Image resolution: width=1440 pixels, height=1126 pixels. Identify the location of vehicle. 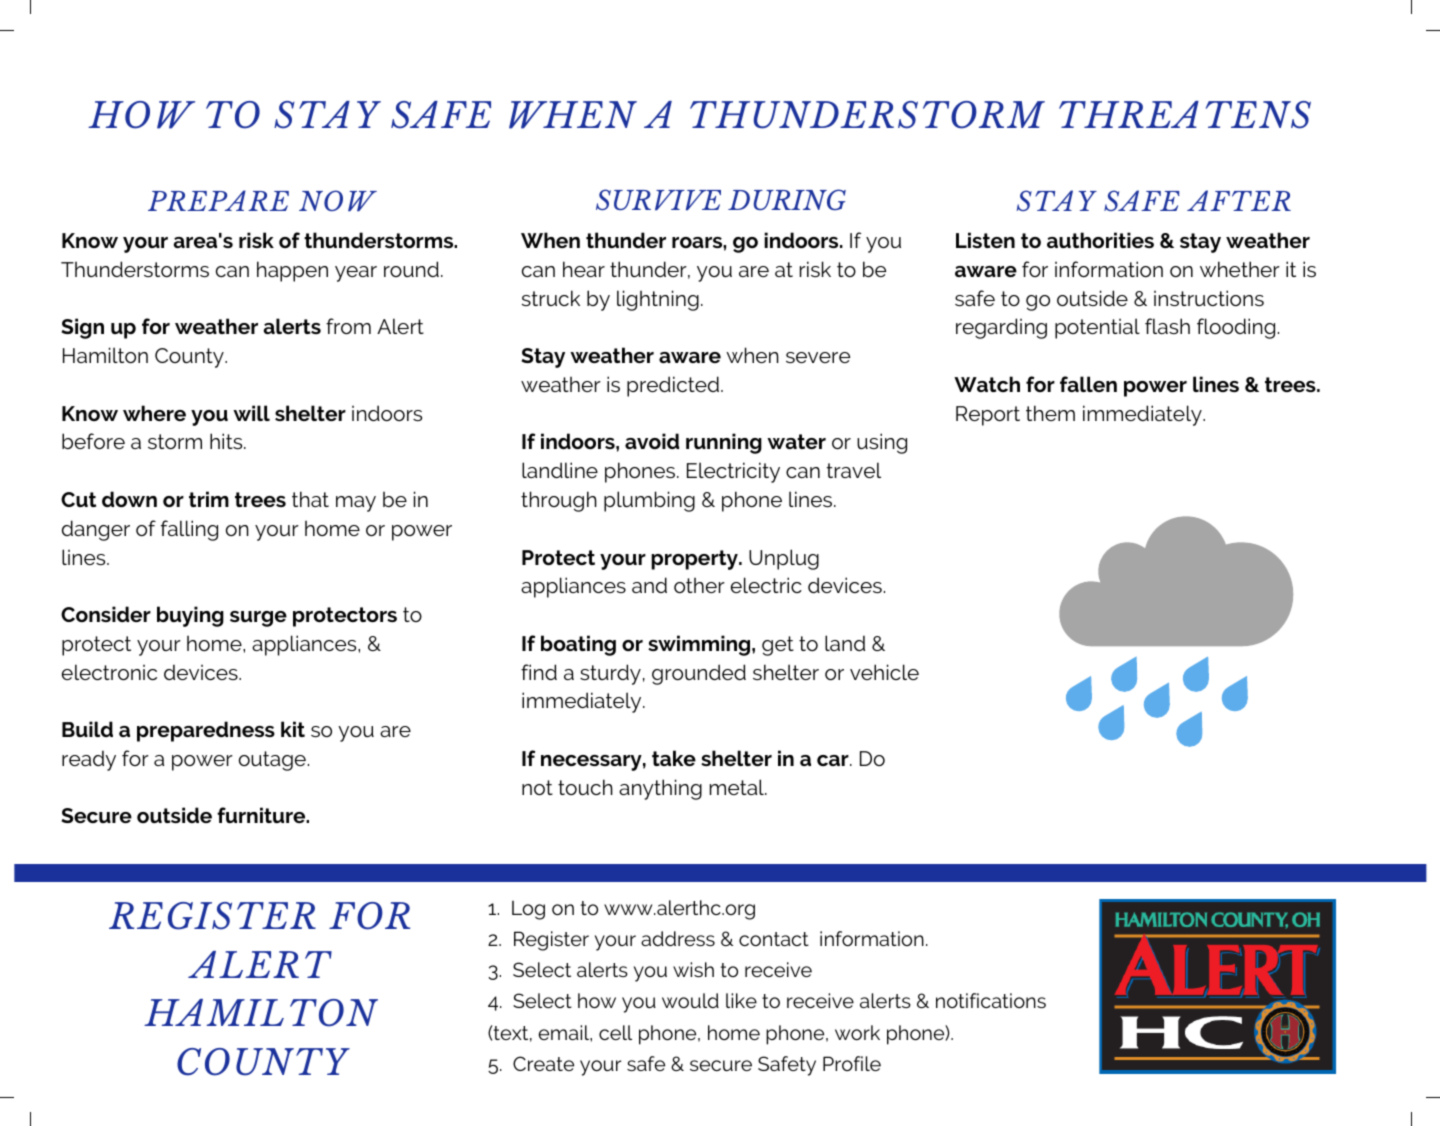
(884, 672).
